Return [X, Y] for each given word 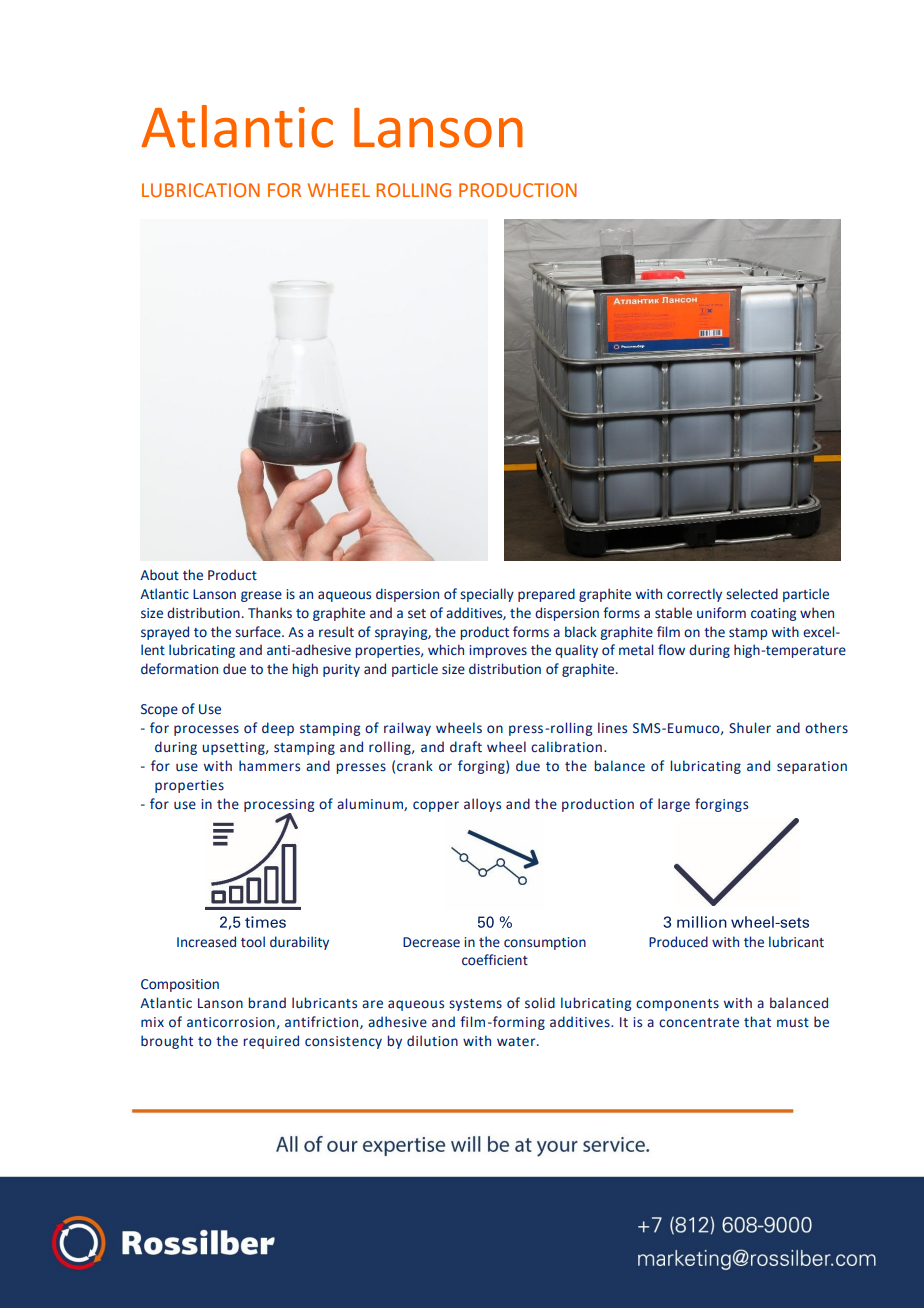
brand [267, 1002]
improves [498, 651]
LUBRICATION [201, 190]
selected [752, 594]
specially [487, 595]
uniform [721, 612]
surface [259, 632]
